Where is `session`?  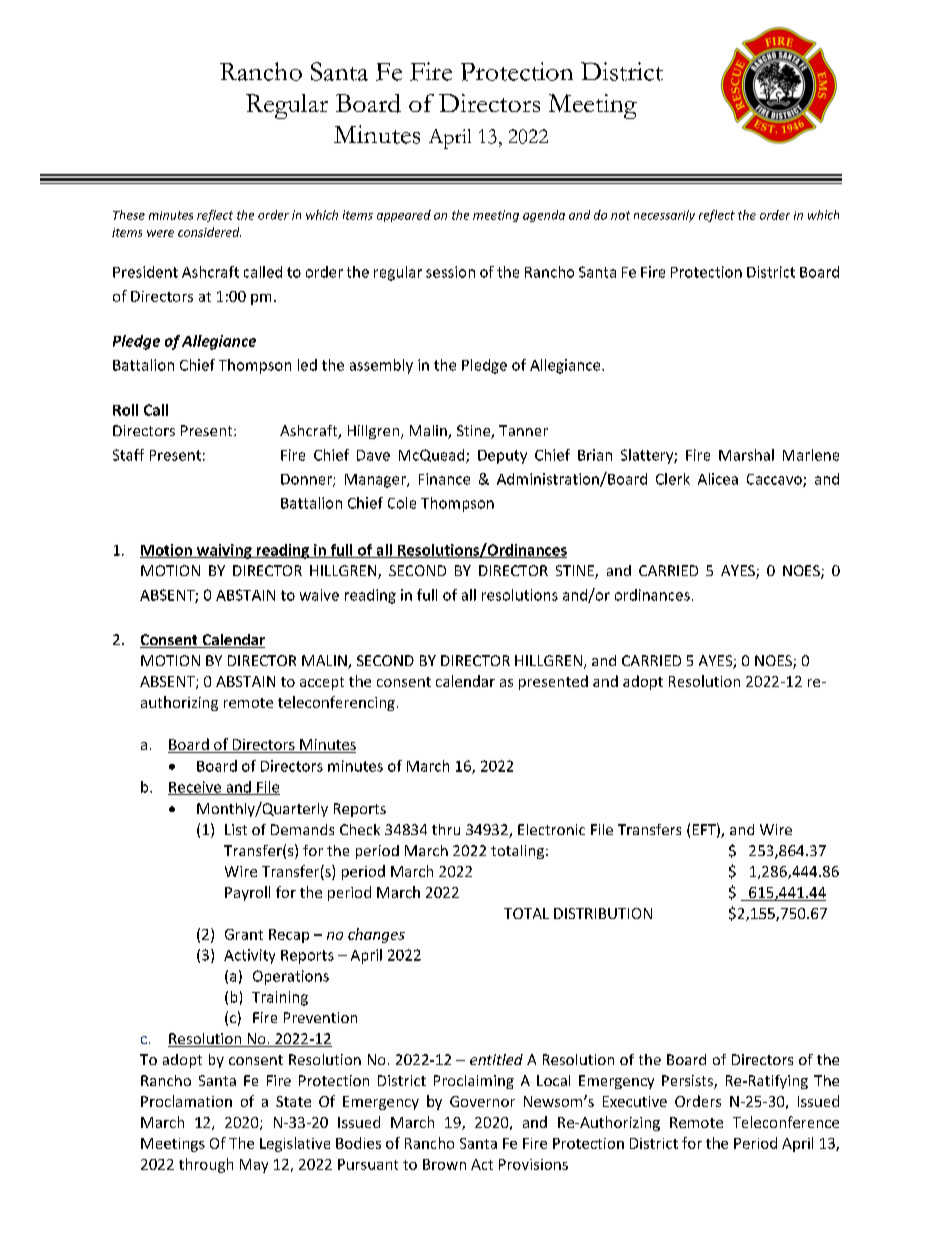 session is located at coordinates (450, 272).
